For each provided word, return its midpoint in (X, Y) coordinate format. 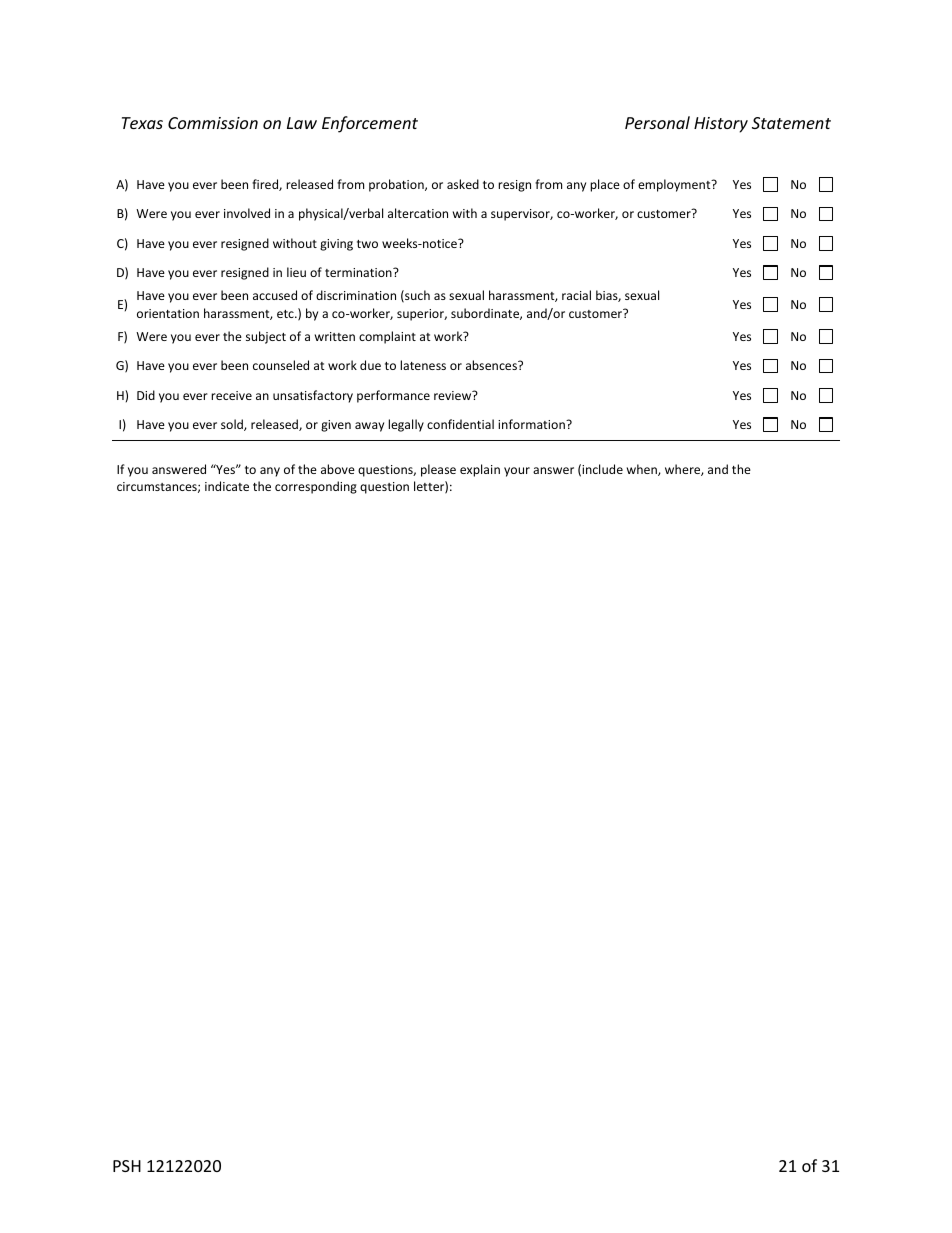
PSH (127, 1166)
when (643, 470)
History (721, 125)
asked (463, 184)
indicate (227, 486)
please (438, 470)
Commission (213, 123)
